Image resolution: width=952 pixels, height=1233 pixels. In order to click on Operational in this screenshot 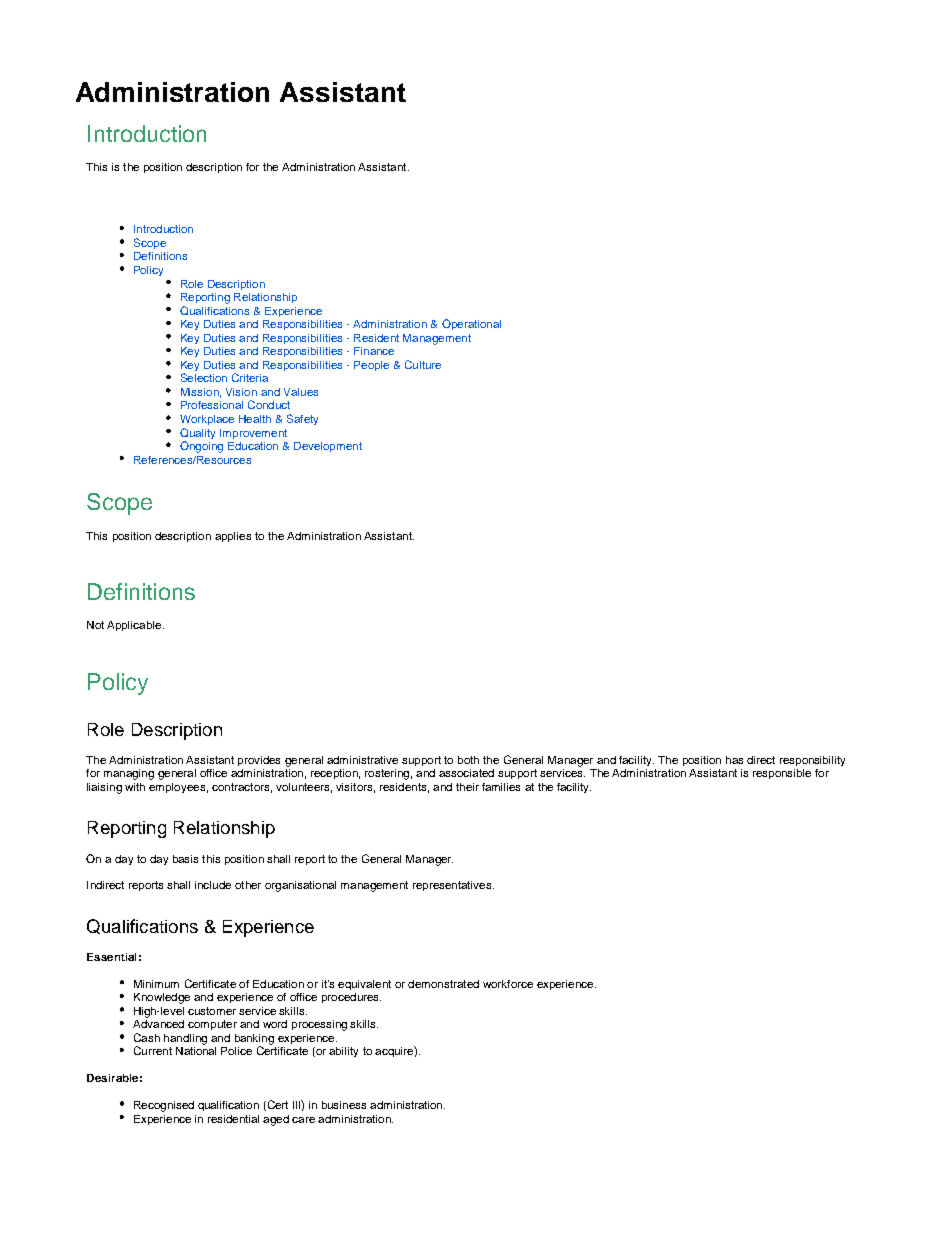, I will do `click(471, 324)`.
